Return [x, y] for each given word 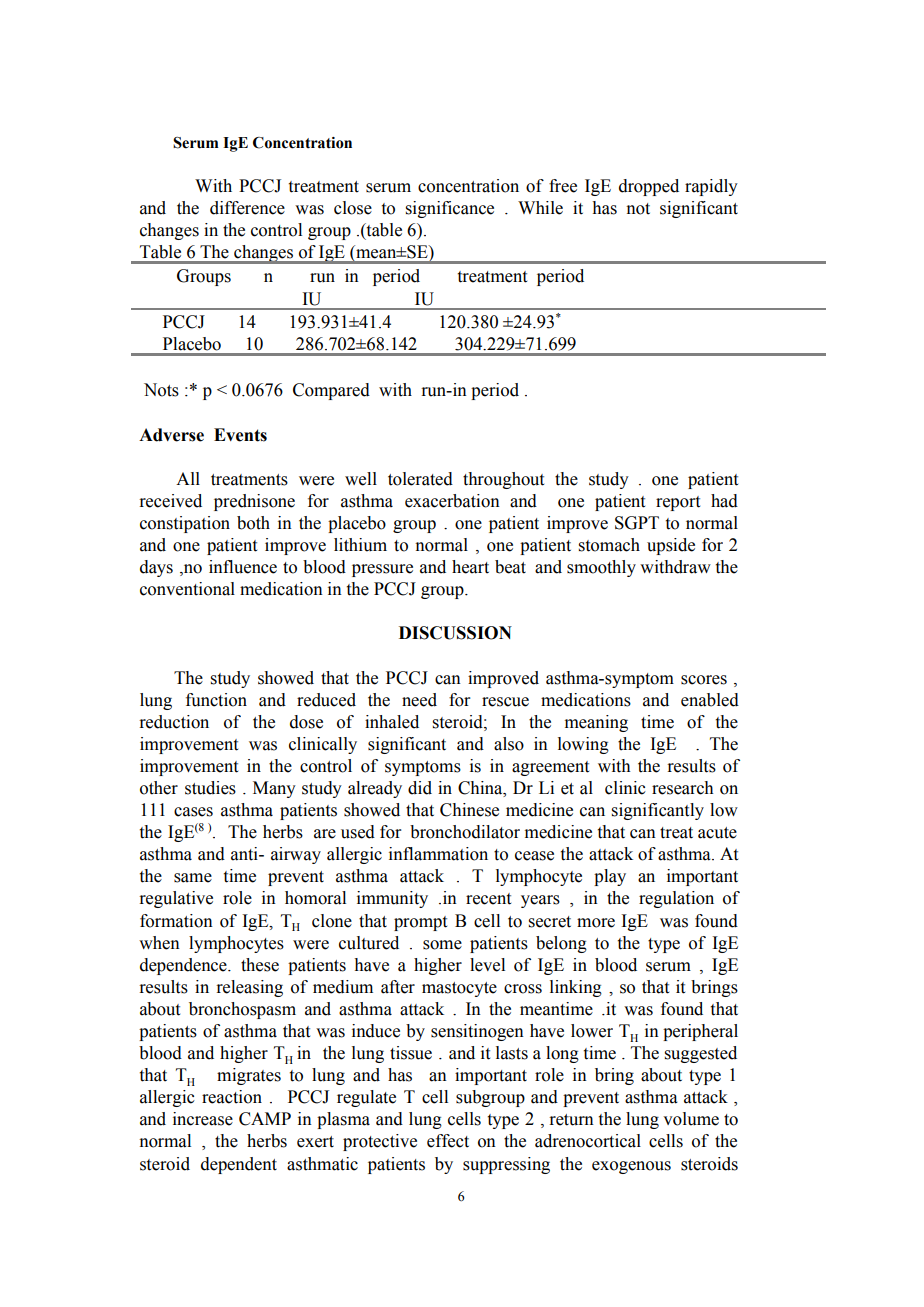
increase [203, 1119]
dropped [649, 187]
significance [450, 209]
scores [704, 680]
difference [247, 208]
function [216, 700]
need [419, 700]
